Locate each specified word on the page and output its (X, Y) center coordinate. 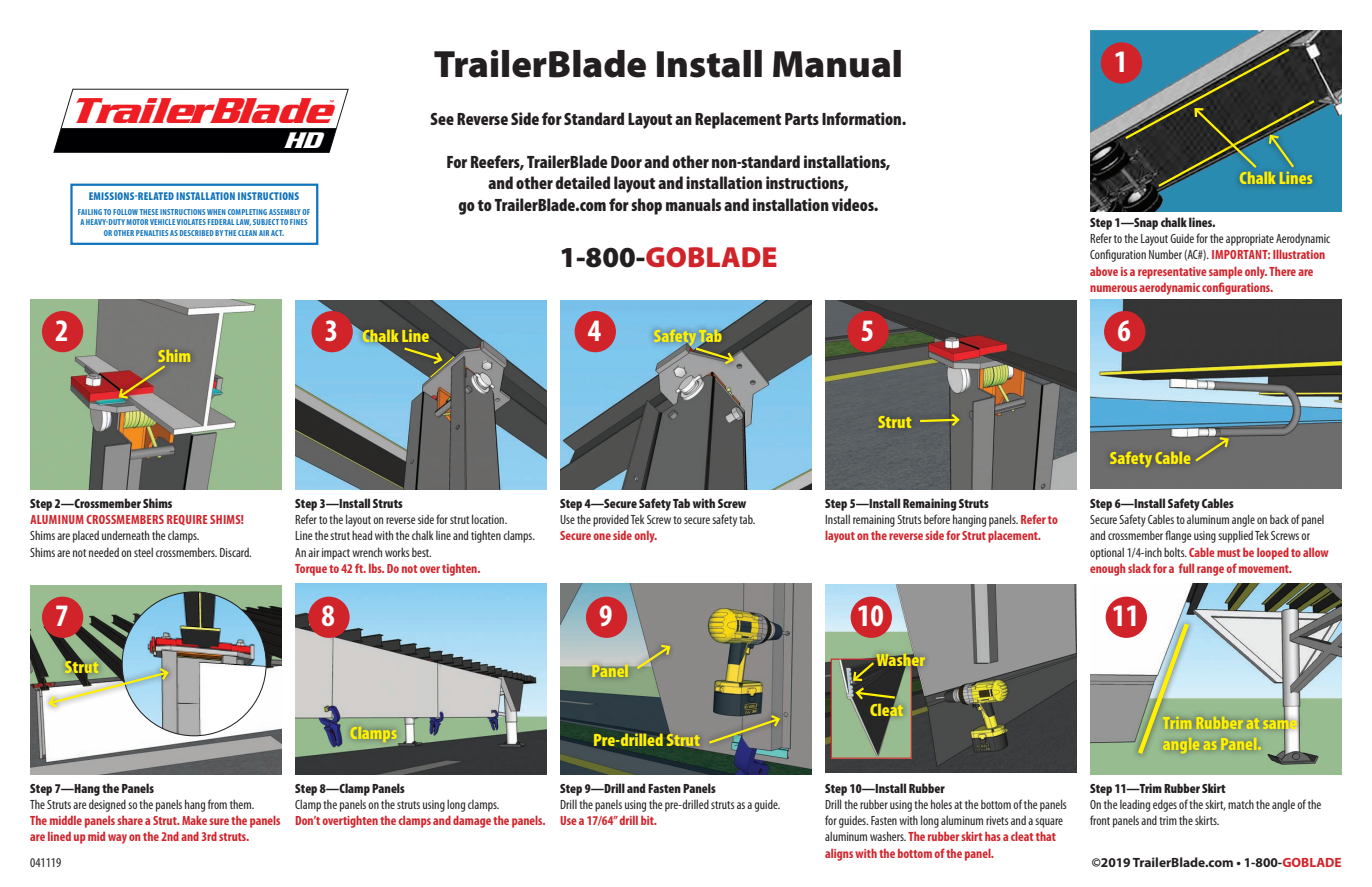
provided (611, 520)
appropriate (1250, 240)
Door (626, 162)
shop (646, 206)
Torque (311, 570)
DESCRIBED (197, 233)
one (602, 536)
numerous (1113, 288)
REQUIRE (187, 520)
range (1210, 571)
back (1279, 519)
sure (219, 821)
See (442, 119)
